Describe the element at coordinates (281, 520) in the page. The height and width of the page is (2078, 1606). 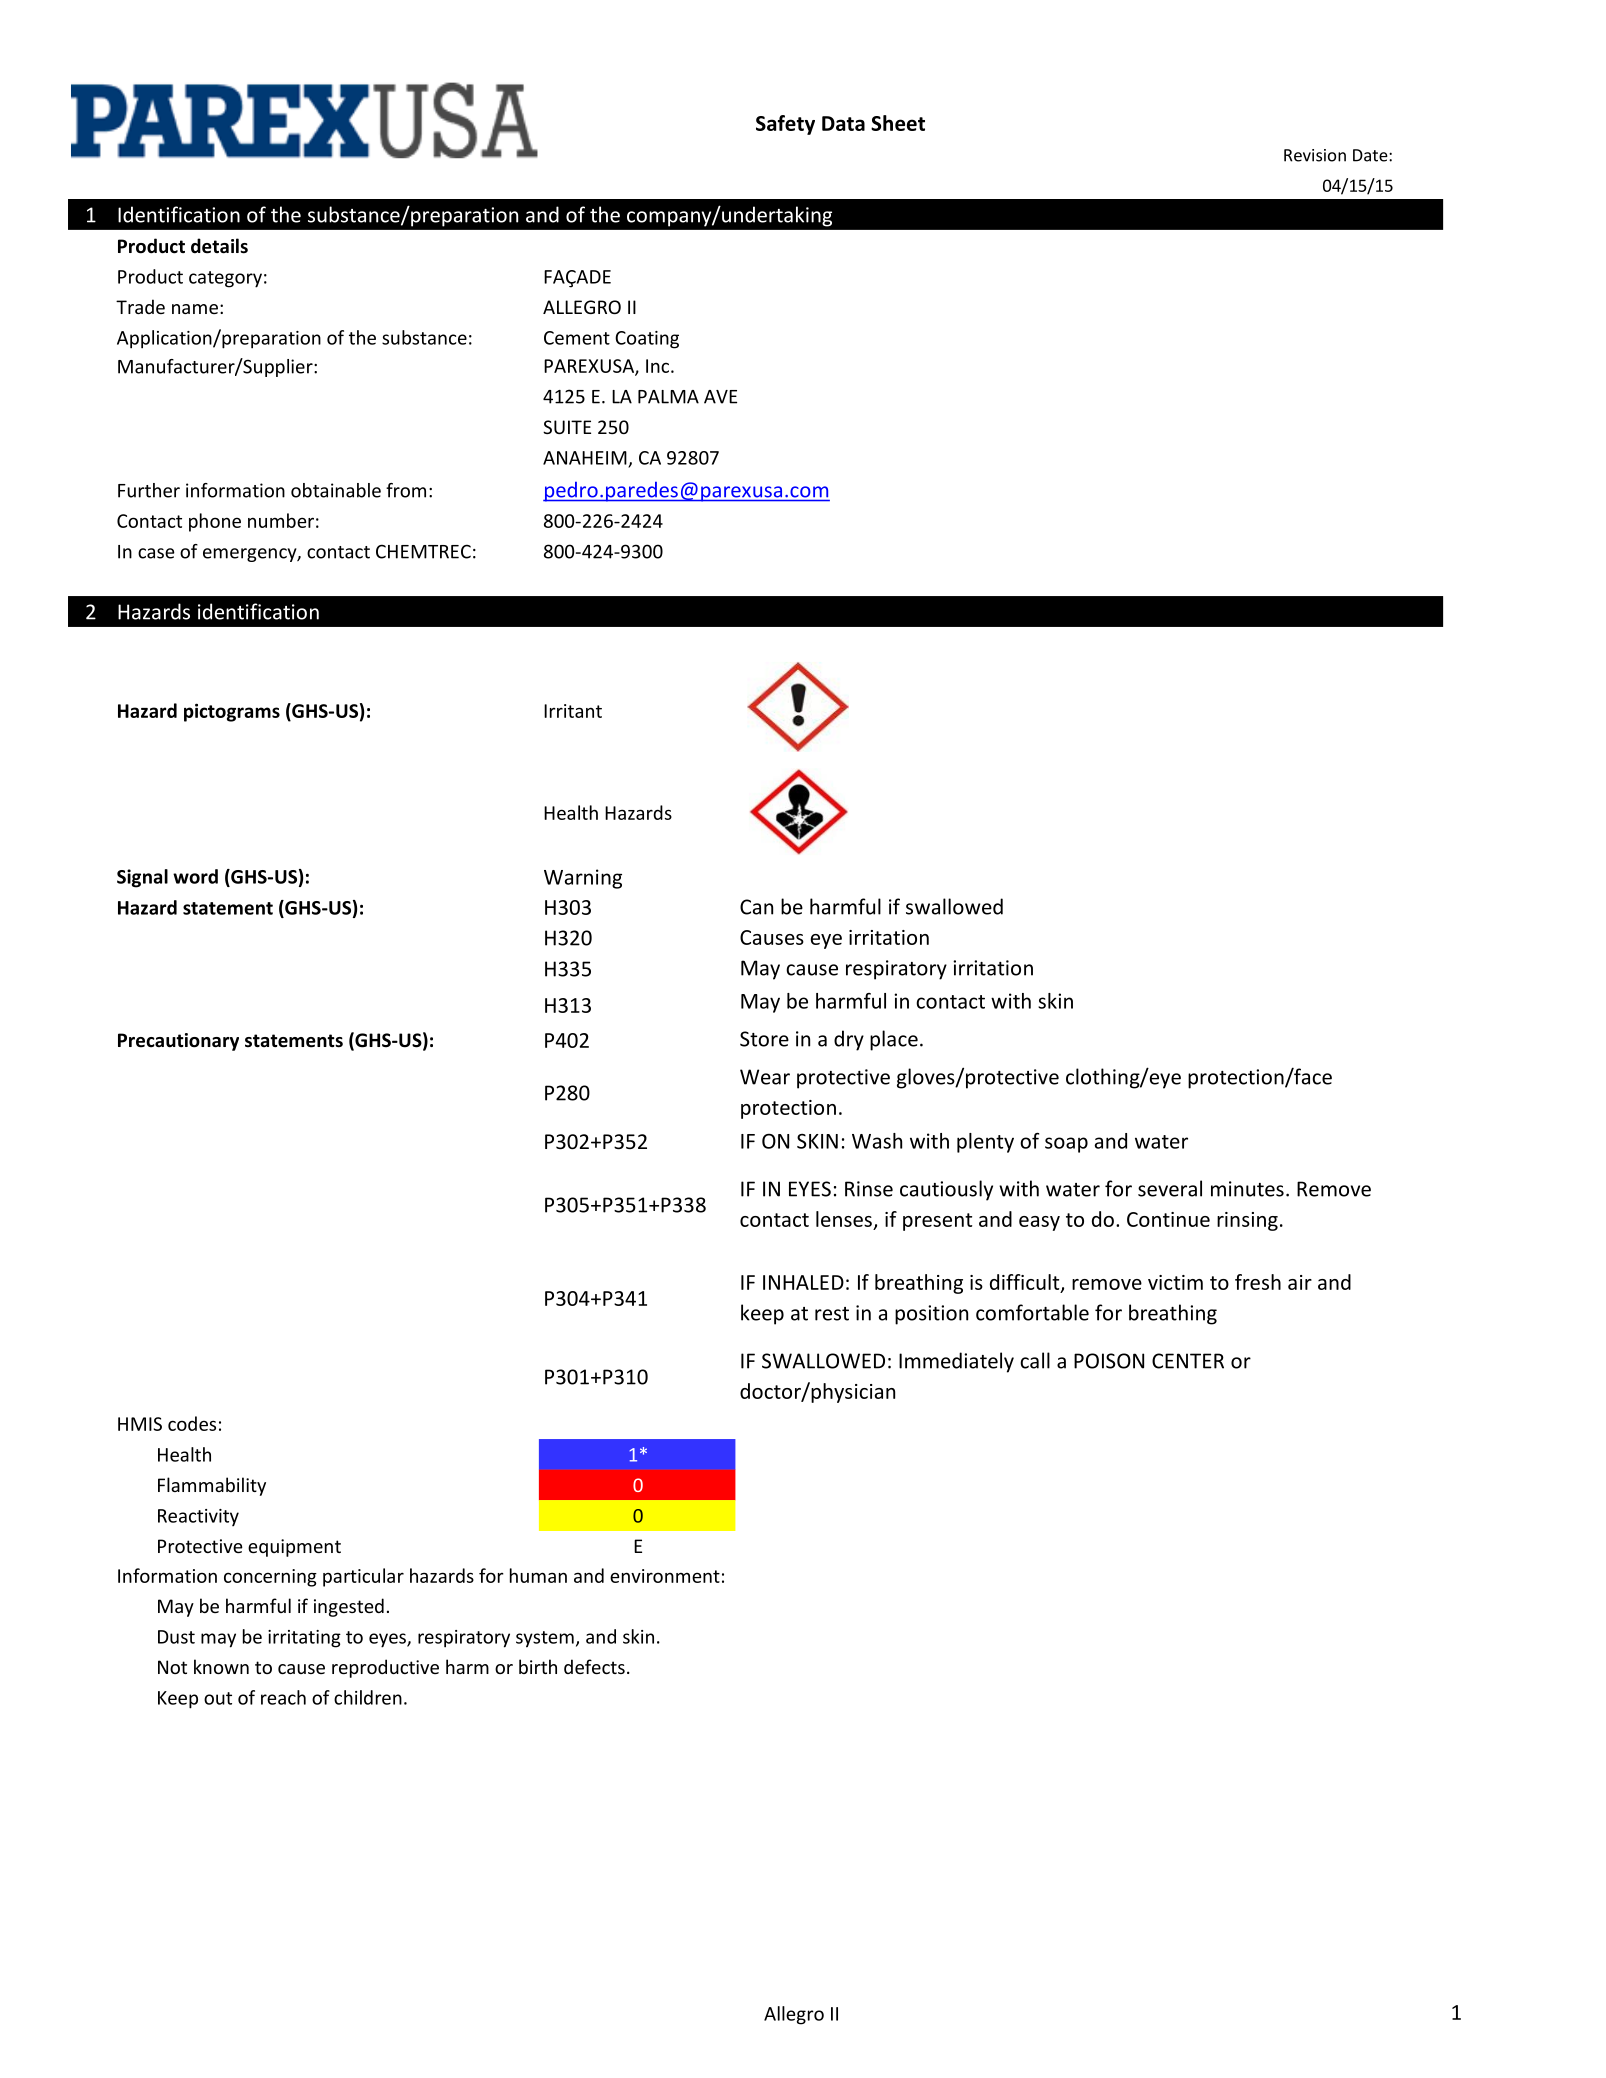
I see `number` at that location.
